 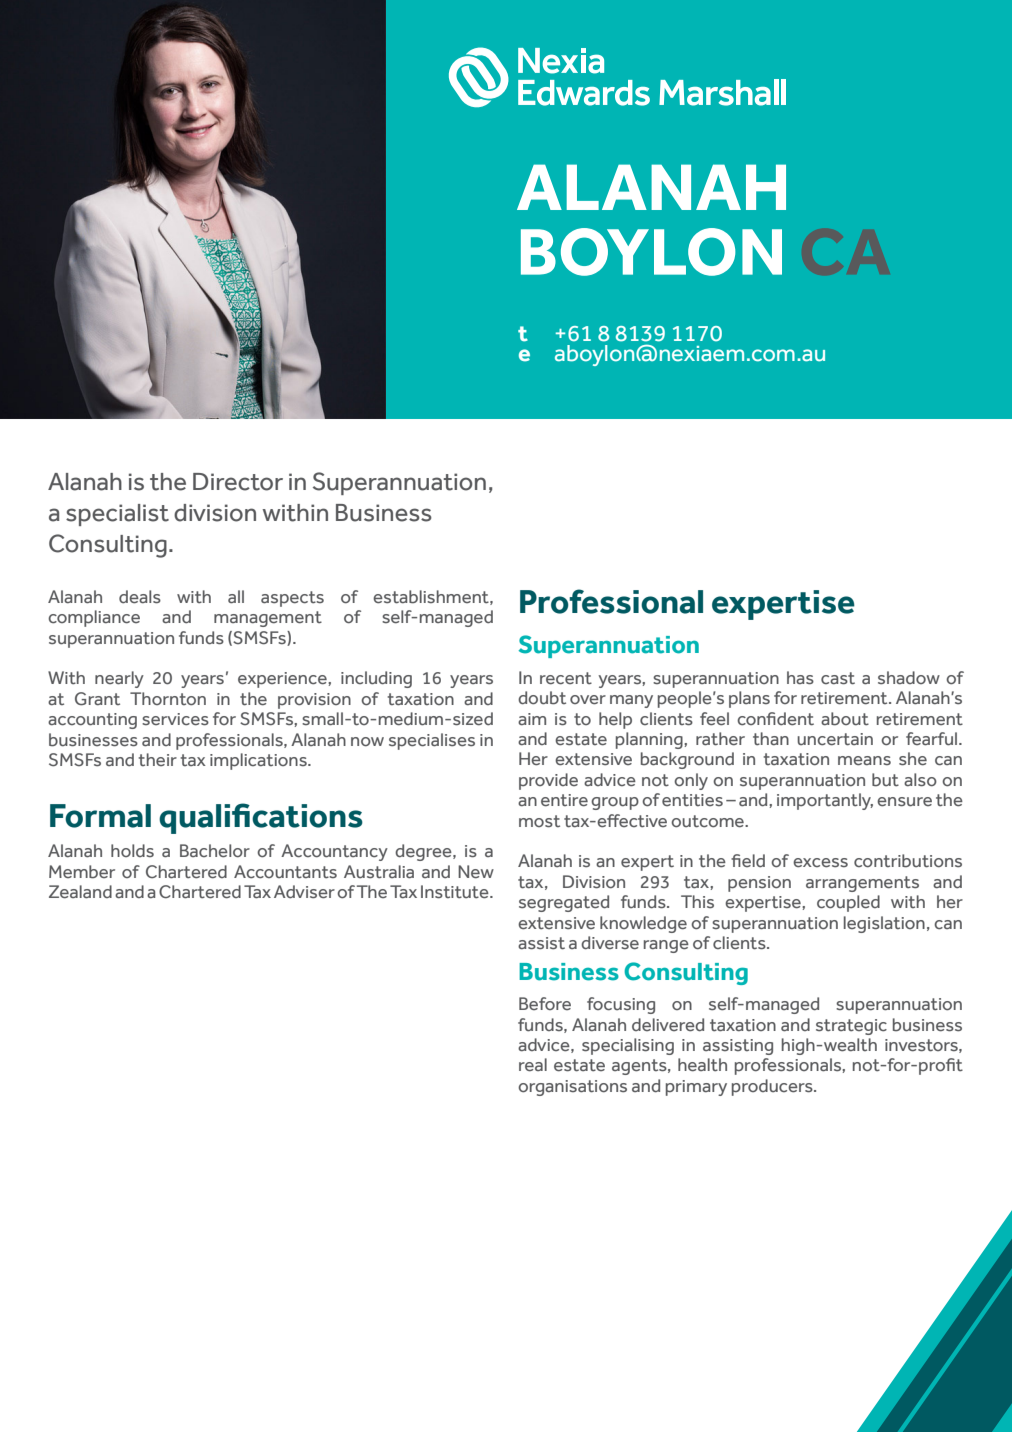 What do you see at coordinates (476, 872) in the screenshot?
I see `New` at bounding box center [476, 872].
